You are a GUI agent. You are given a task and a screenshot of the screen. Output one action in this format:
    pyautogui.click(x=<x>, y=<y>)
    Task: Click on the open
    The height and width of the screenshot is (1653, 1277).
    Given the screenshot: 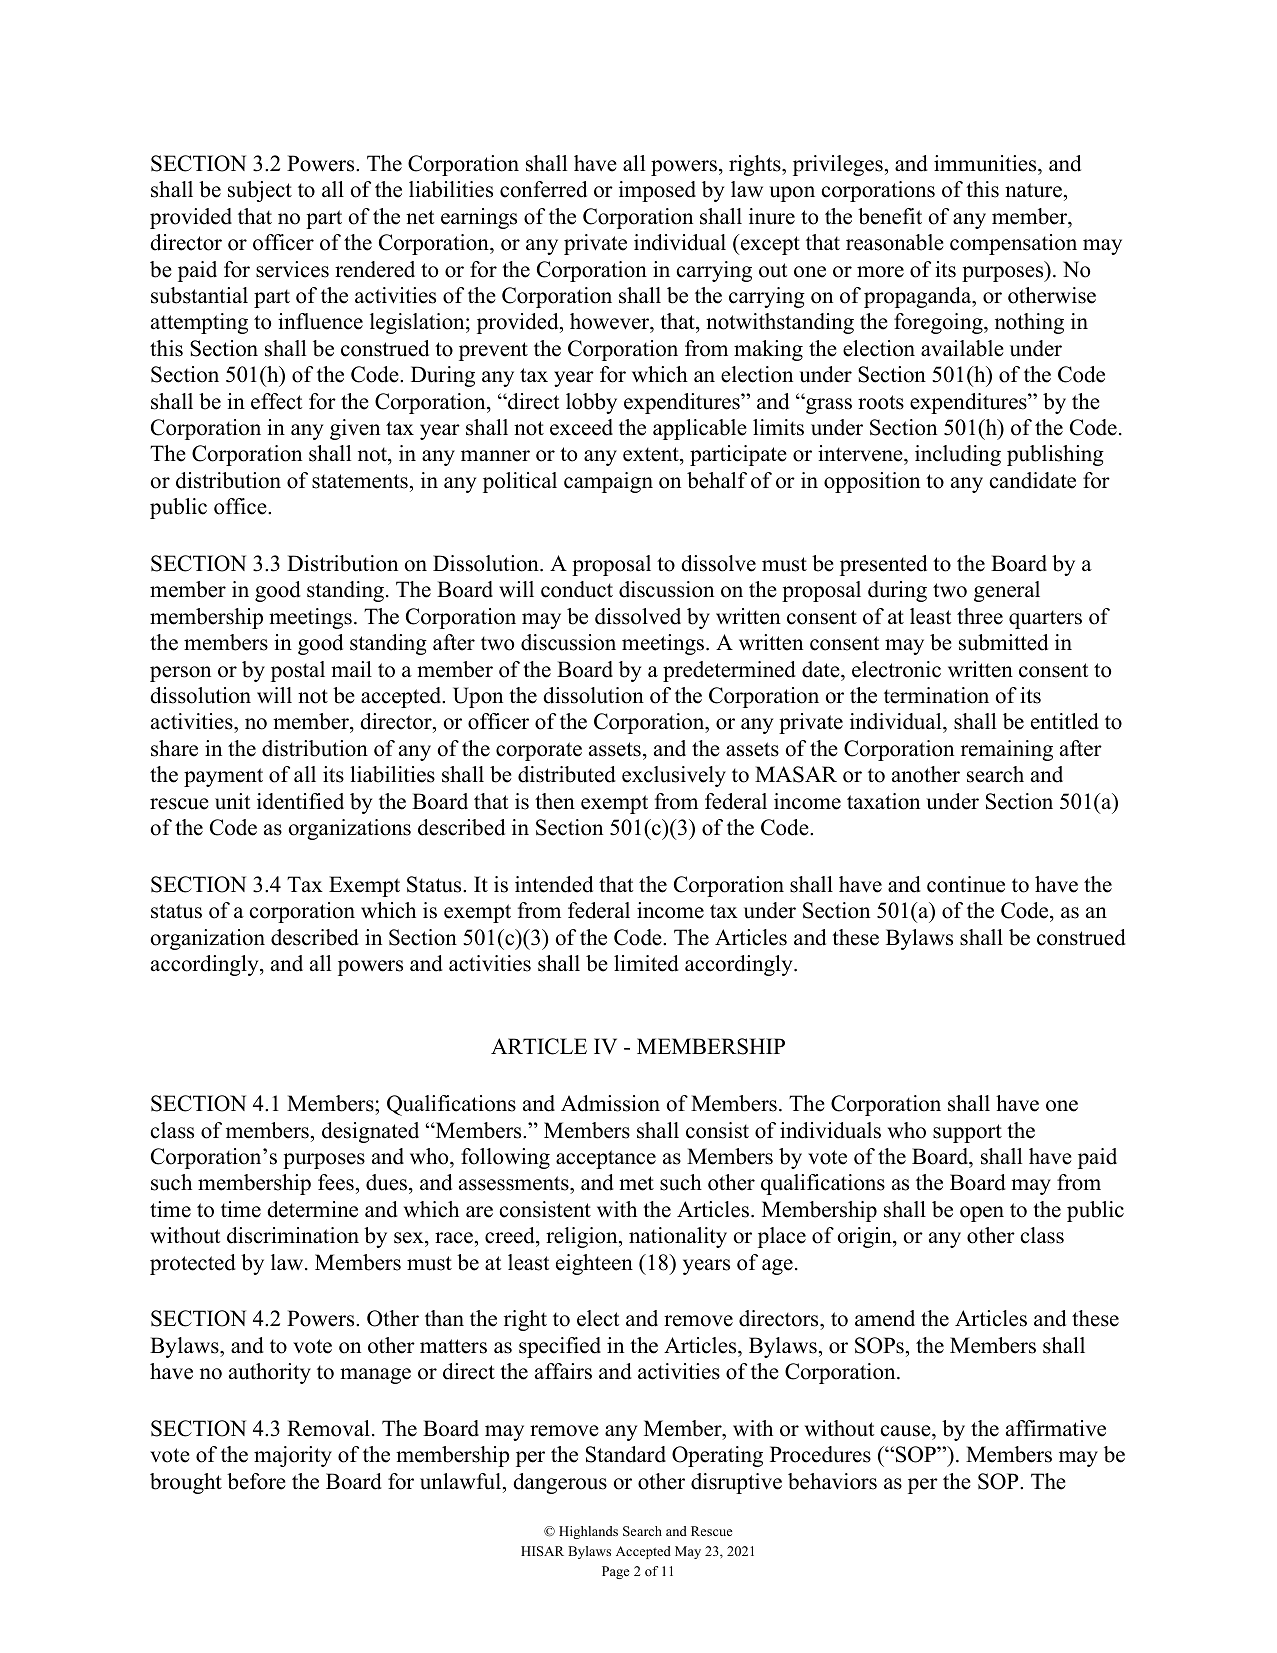 What is the action you would take?
    pyautogui.click(x=982, y=1214)
